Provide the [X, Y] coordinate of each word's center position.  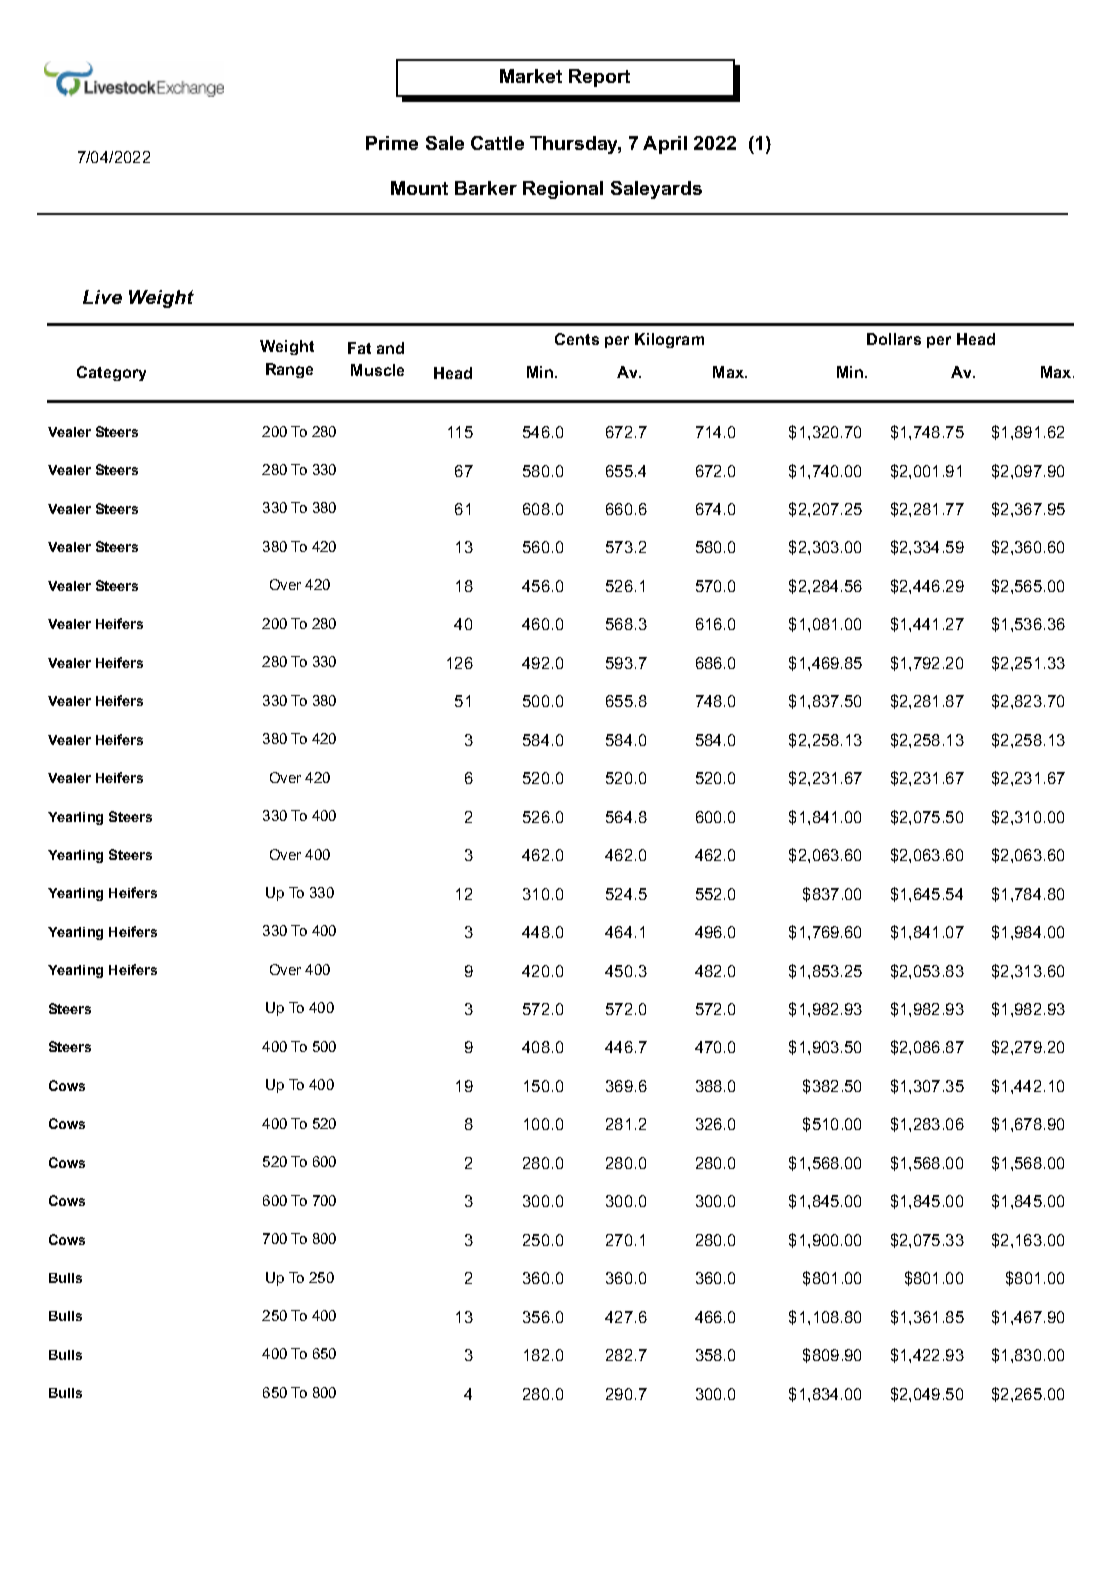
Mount [419, 188]
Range [289, 370]
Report [599, 78]
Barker [486, 188]
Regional [563, 190]
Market [531, 76]
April [665, 145]
